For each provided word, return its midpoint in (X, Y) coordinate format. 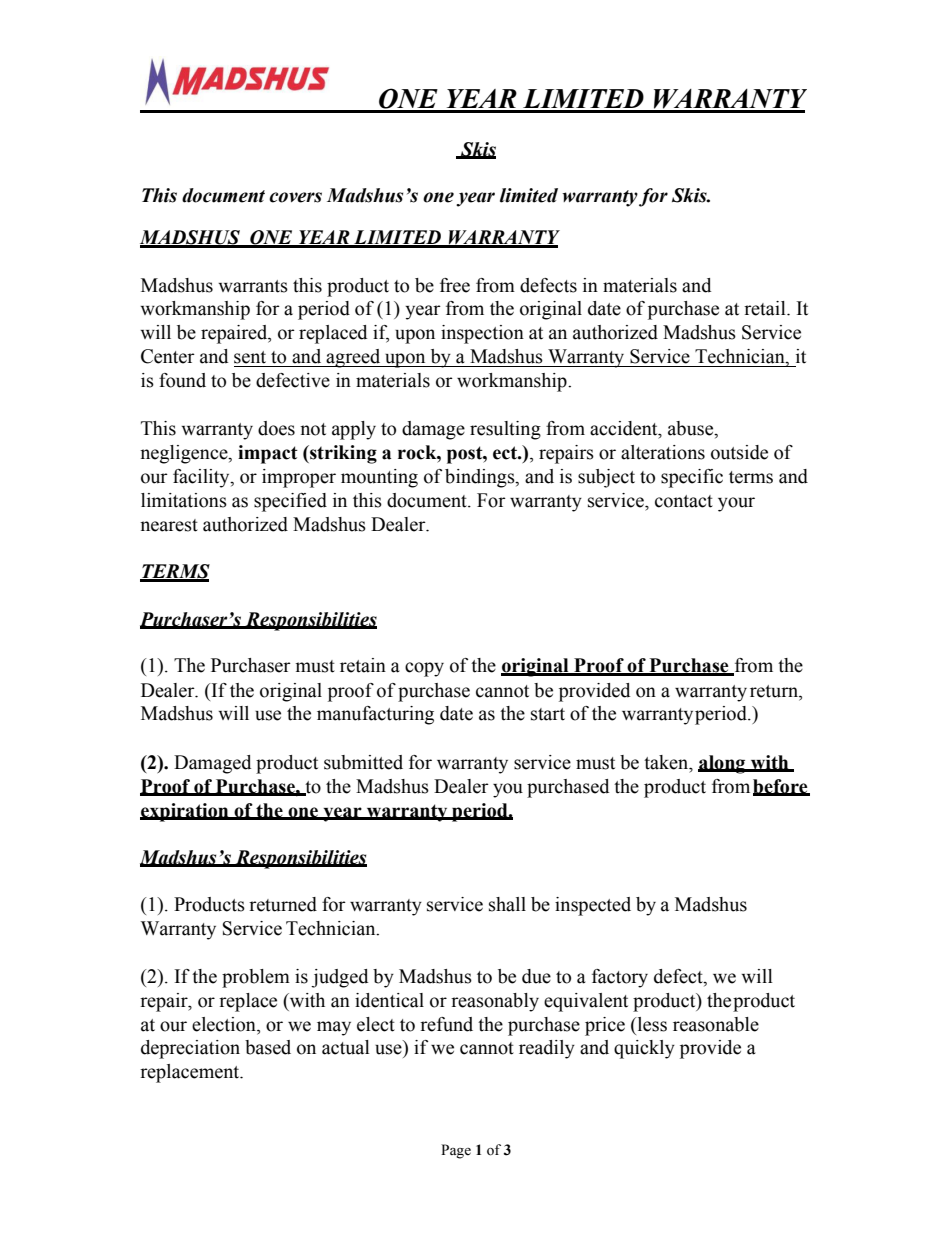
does (276, 428)
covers (295, 197)
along (723, 764)
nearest (169, 525)
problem (256, 978)
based (268, 1047)
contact (684, 501)
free (455, 285)
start (548, 714)
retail (766, 308)
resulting (505, 430)
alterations (663, 452)
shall (507, 904)
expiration (185, 812)
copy (424, 669)
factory (620, 978)
